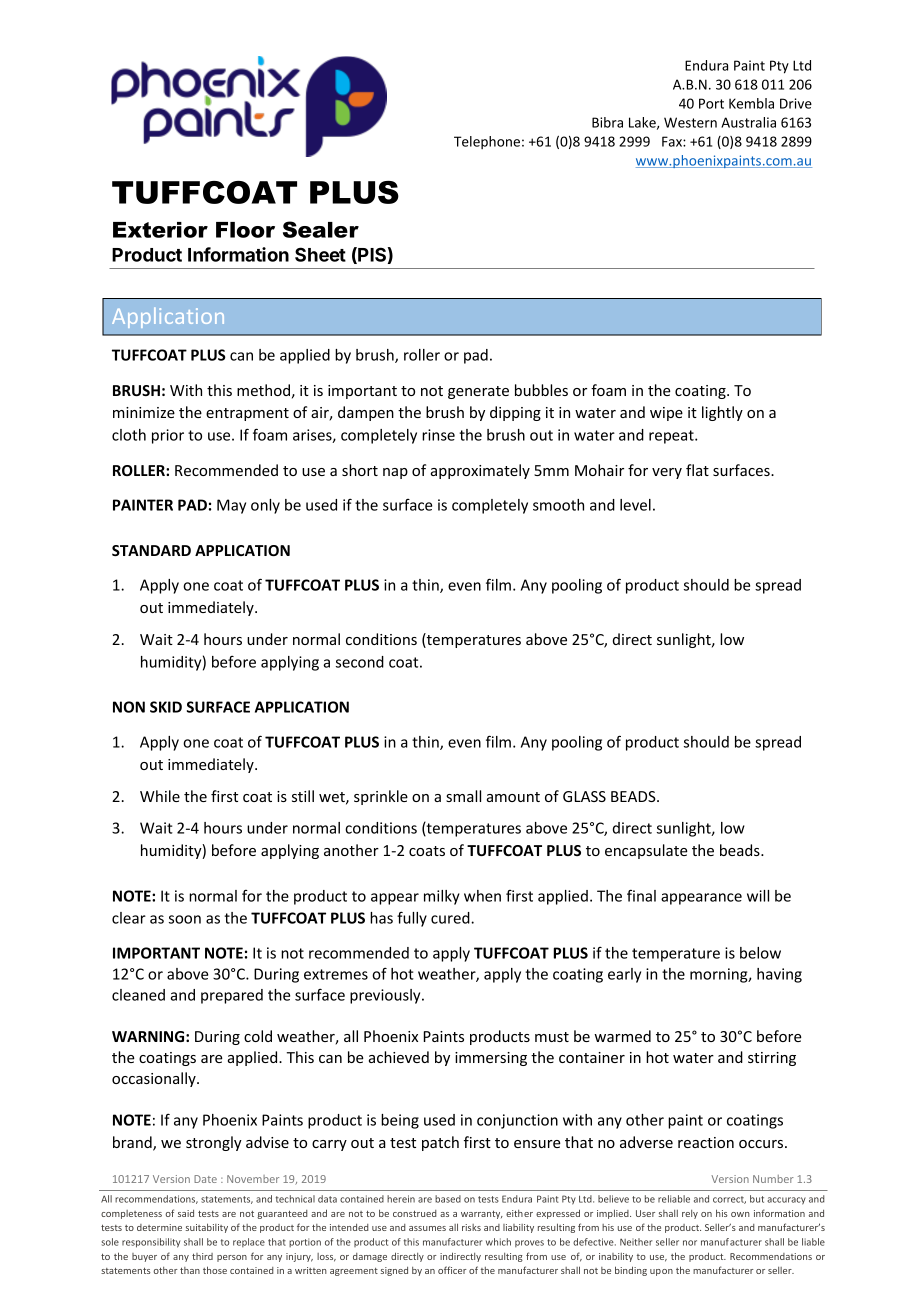 This screenshot has width=924, height=1308. What do you see at coordinates (207, 1228) in the screenshot?
I see `suitability` at bounding box center [207, 1228].
